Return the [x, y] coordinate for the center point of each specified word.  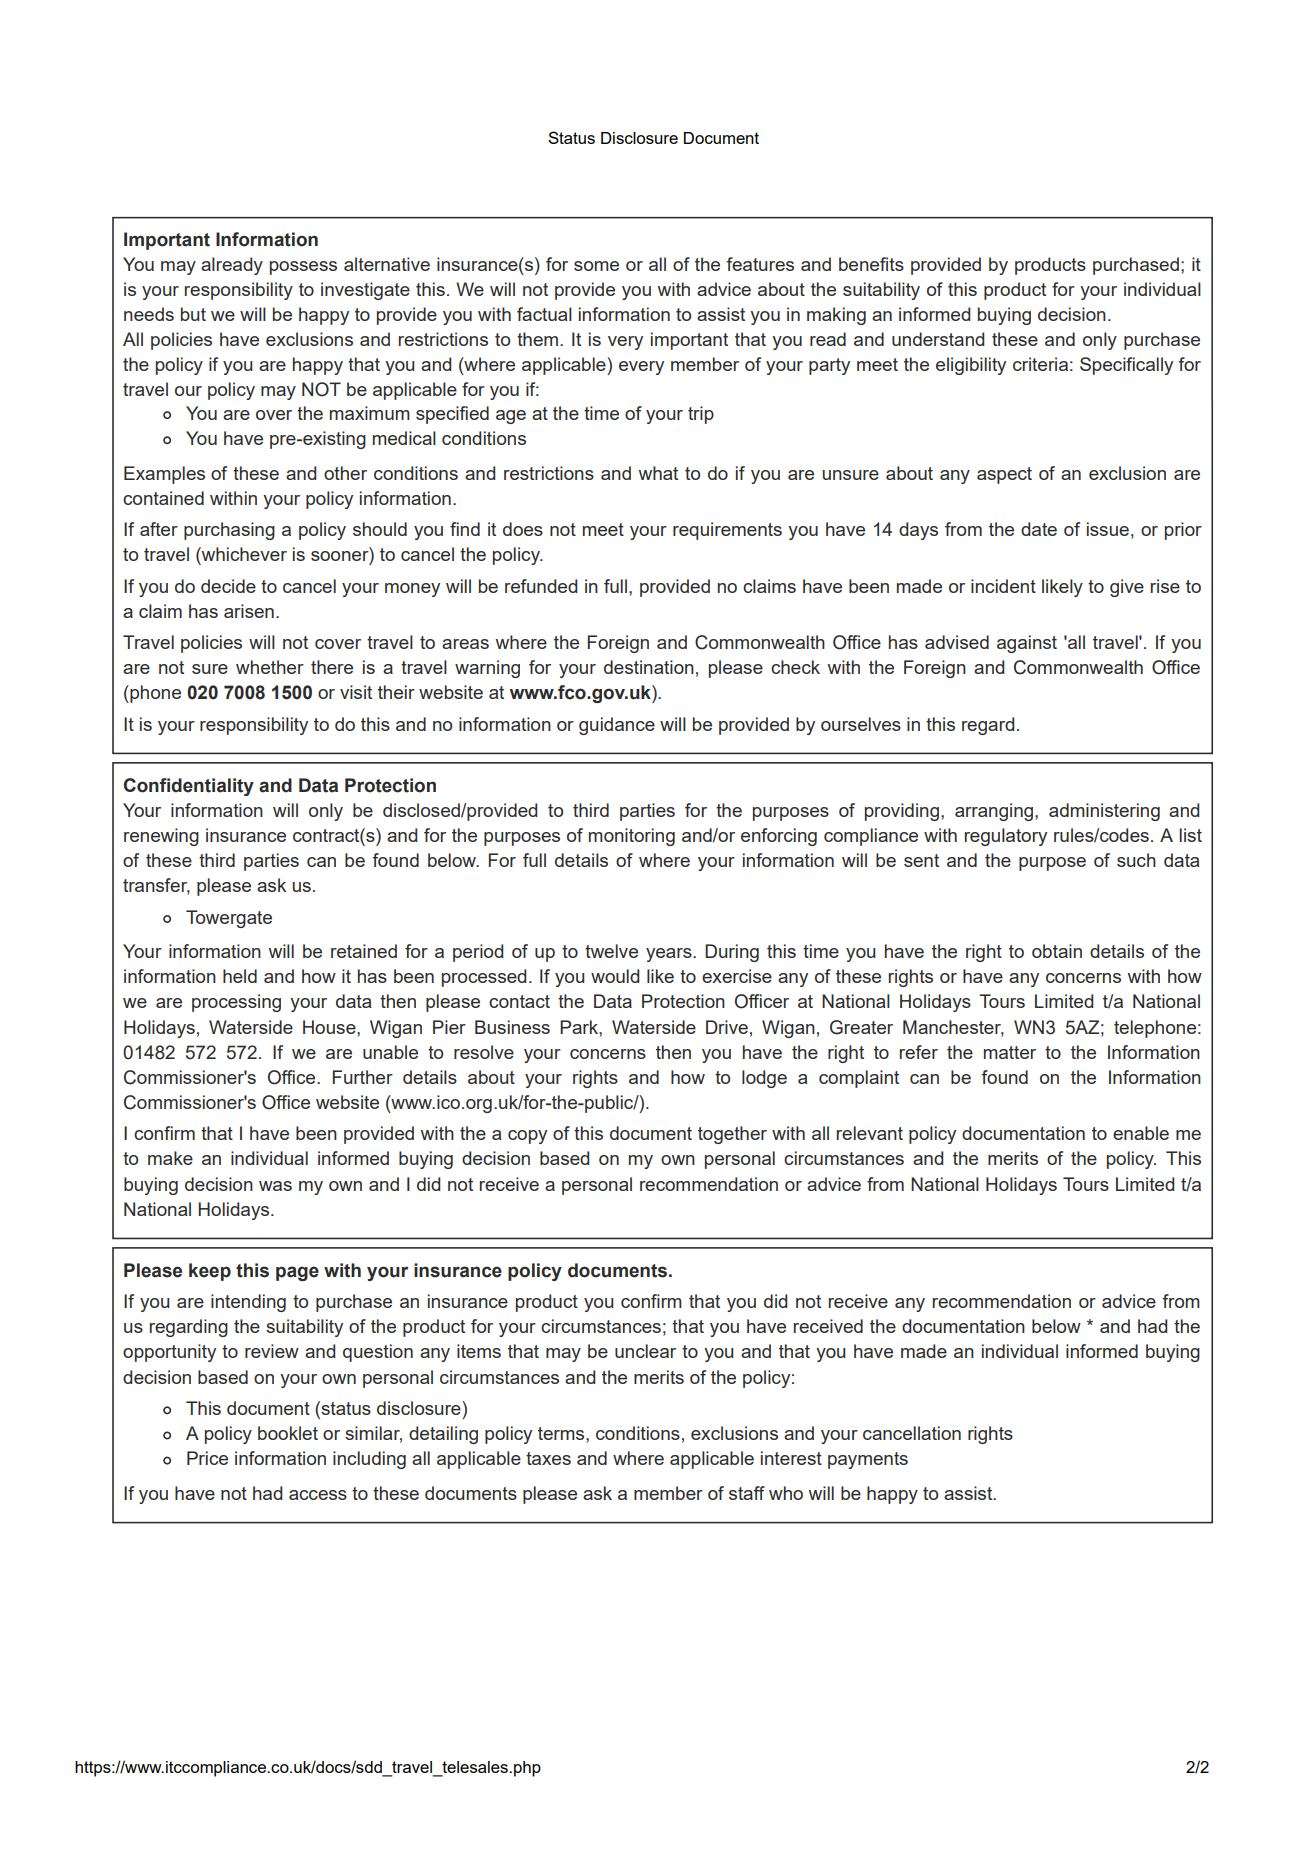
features [760, 264]
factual [544, 314]
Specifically [1126, 366]
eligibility [971, 366]
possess [303, 268]
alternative [387, 264]
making [836, 316]
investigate [365, 291]
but [193, 314]
